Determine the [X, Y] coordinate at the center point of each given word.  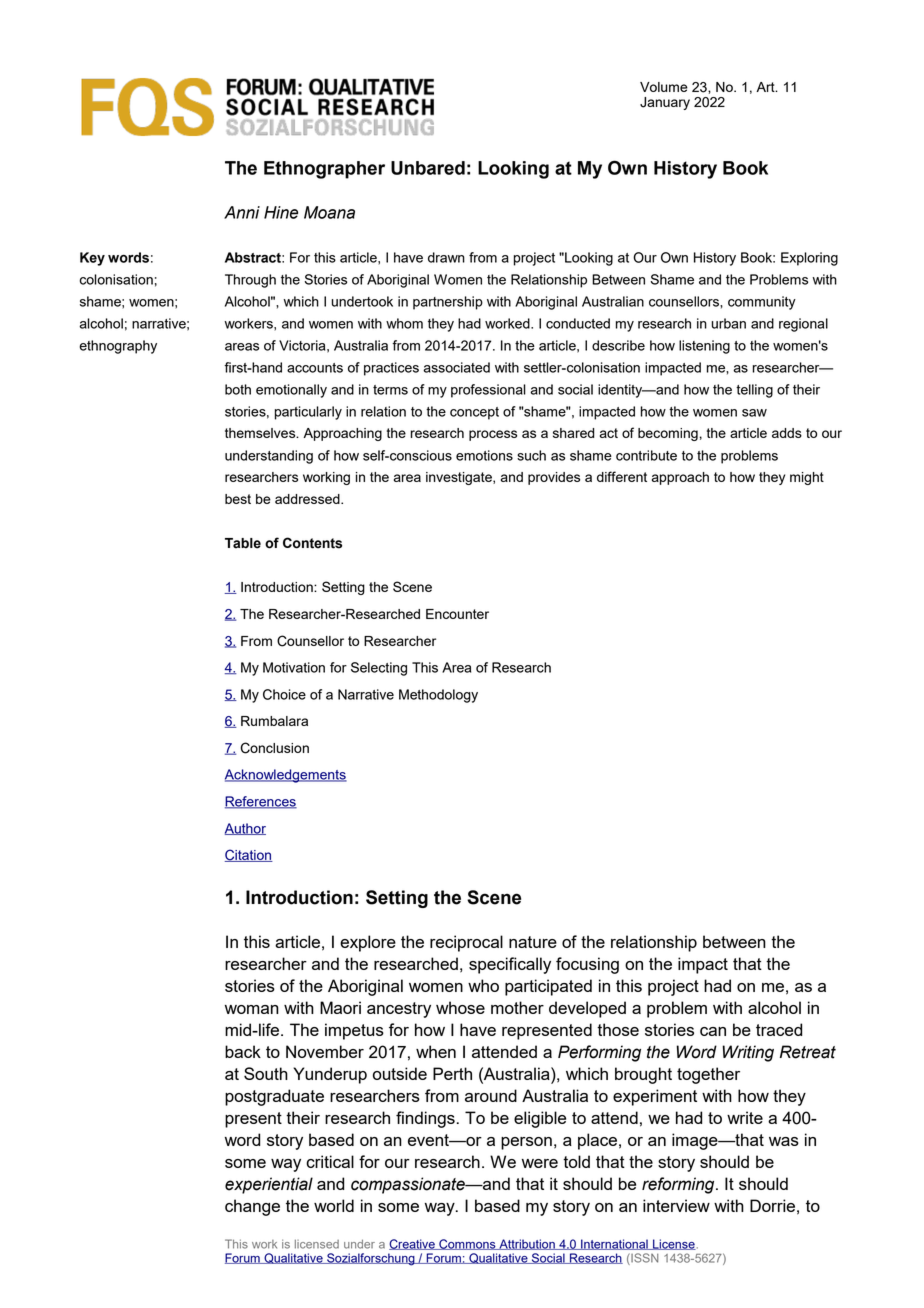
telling [754, 391]
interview [676, 1205]
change [252, 1207]
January [665, 103]
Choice [284, 694]
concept [474, 413]
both [238, 389]
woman [252, 1009]
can [713, 1031]
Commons [467, 1244]
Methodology [438, 696]
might [807, 478]
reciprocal [466, 943]
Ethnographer [324, 170]
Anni [242, 212]
